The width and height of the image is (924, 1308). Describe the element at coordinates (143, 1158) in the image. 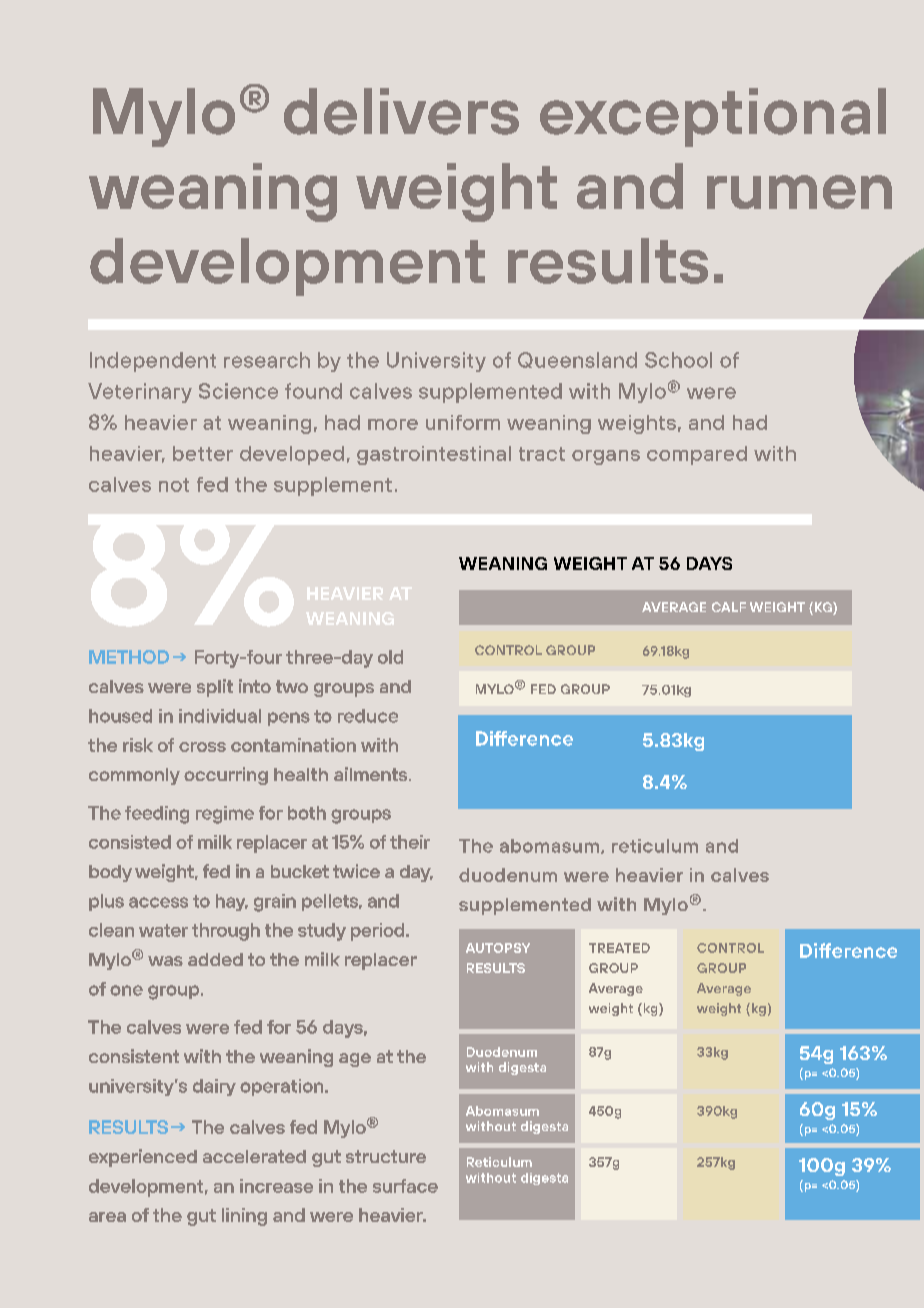

I see `experienced` at that location.
